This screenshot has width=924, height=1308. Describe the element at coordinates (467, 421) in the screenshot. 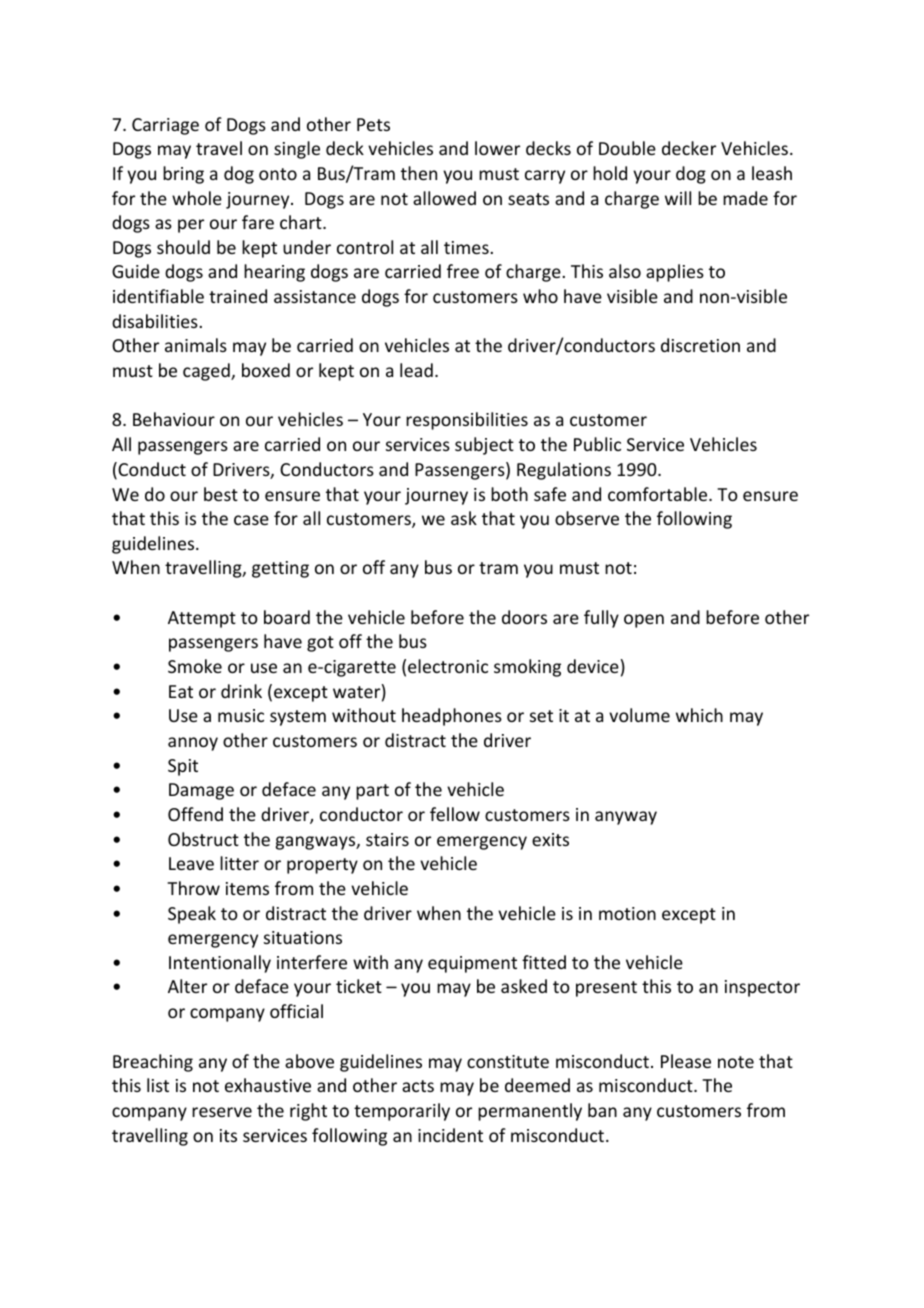

I see `responsibilities` at that location.
